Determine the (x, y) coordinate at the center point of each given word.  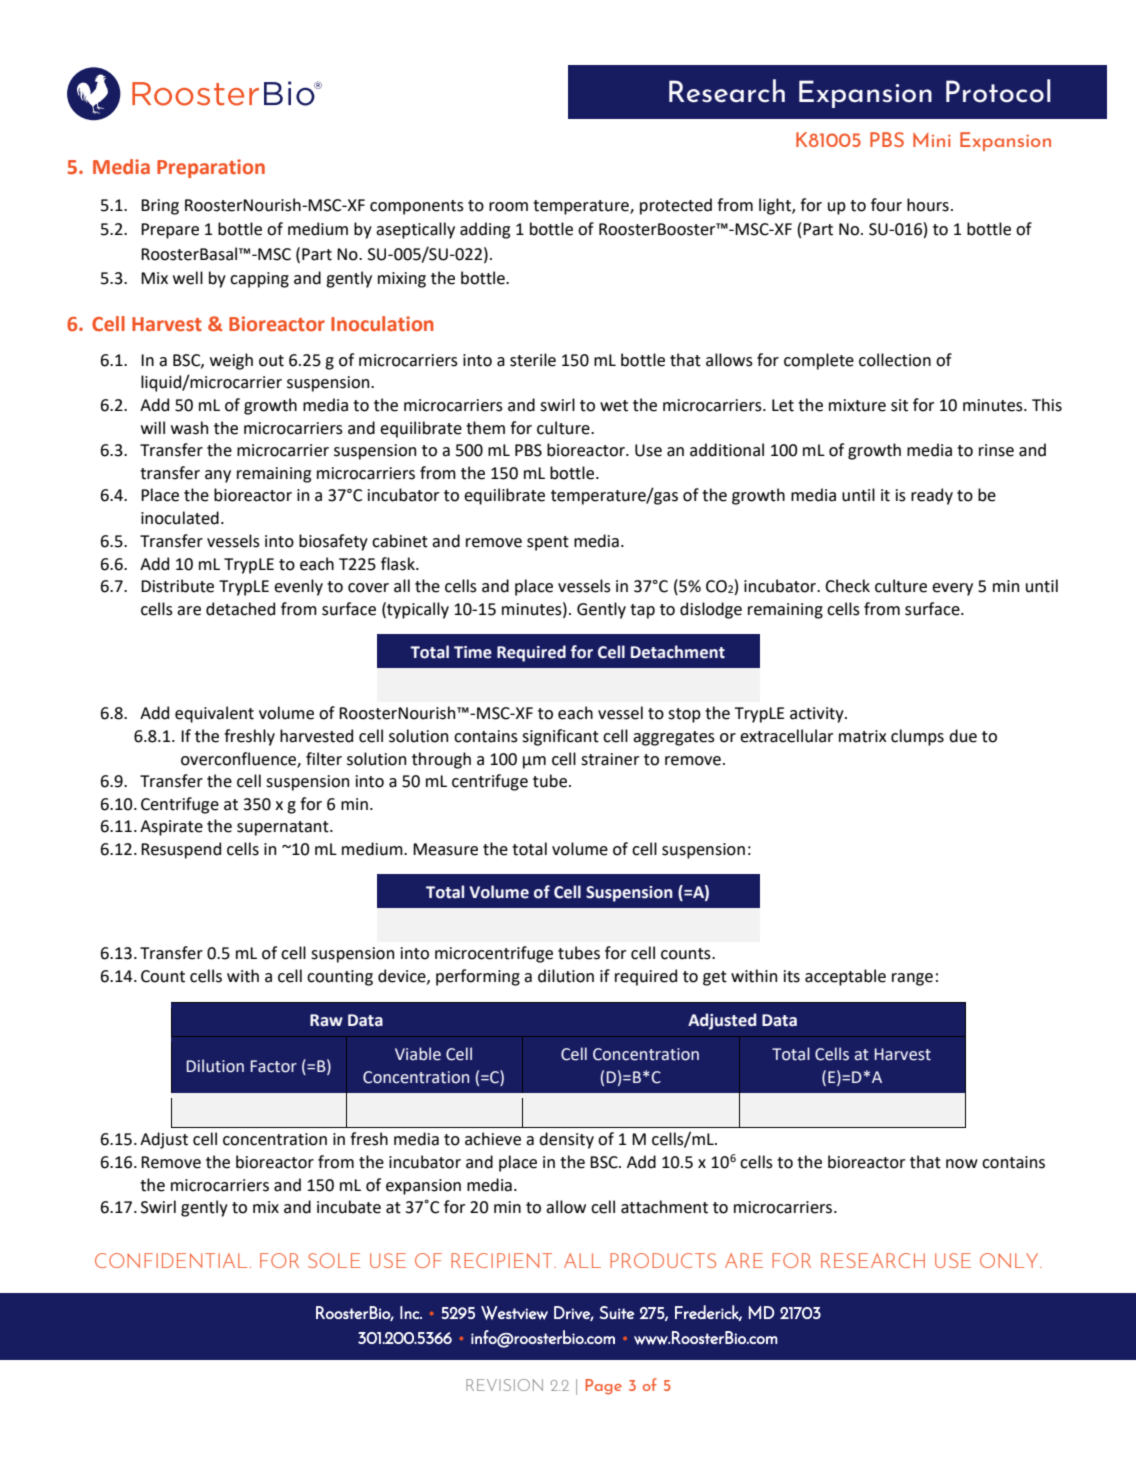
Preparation (211, 168)
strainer (610, 759)
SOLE (334, 1260)
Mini (932, 139)
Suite (617, 1312)
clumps (917, 737)
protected (676, 206)
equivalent (214, 714)
